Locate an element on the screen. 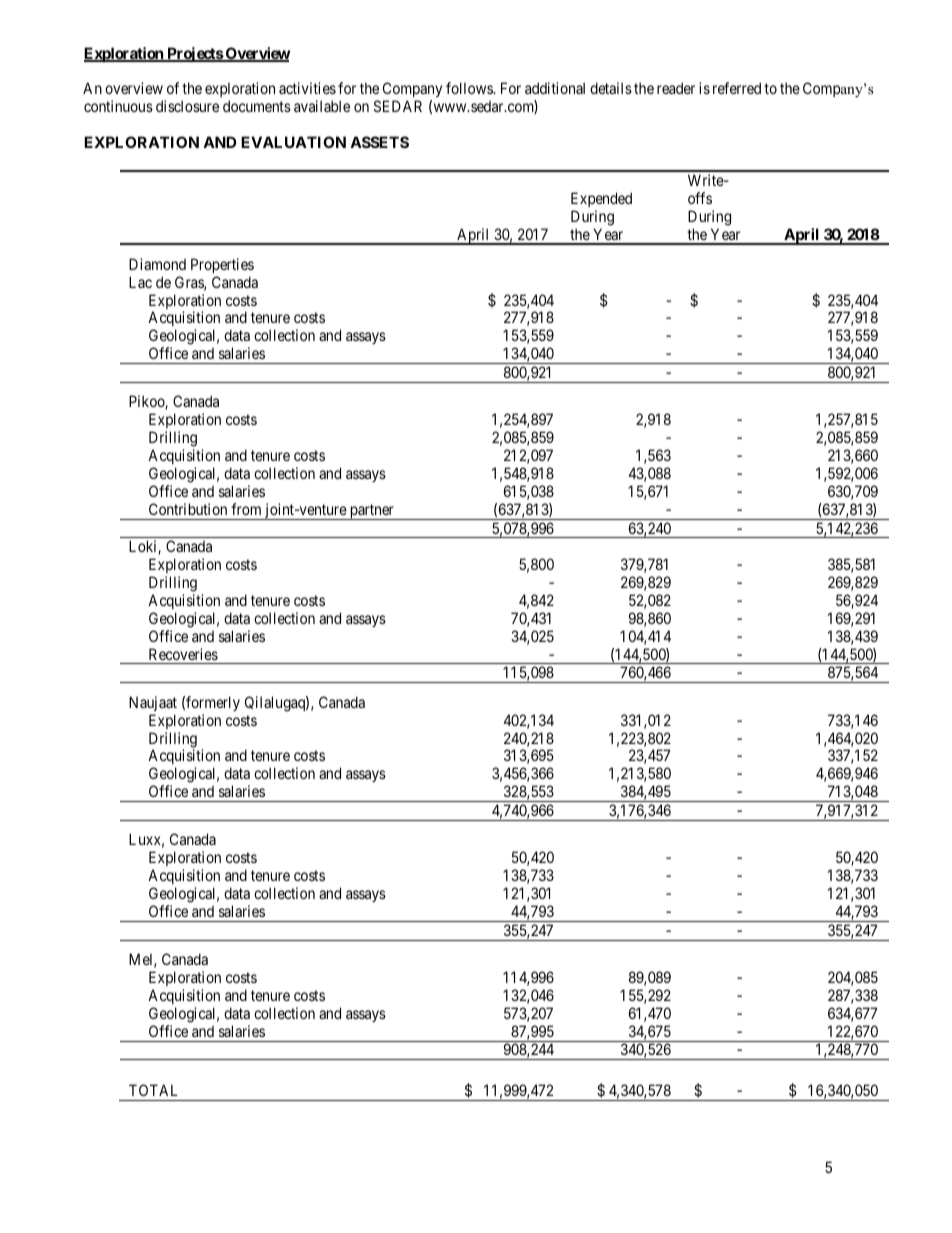  disclosure is located at coordinates (187, 106).
